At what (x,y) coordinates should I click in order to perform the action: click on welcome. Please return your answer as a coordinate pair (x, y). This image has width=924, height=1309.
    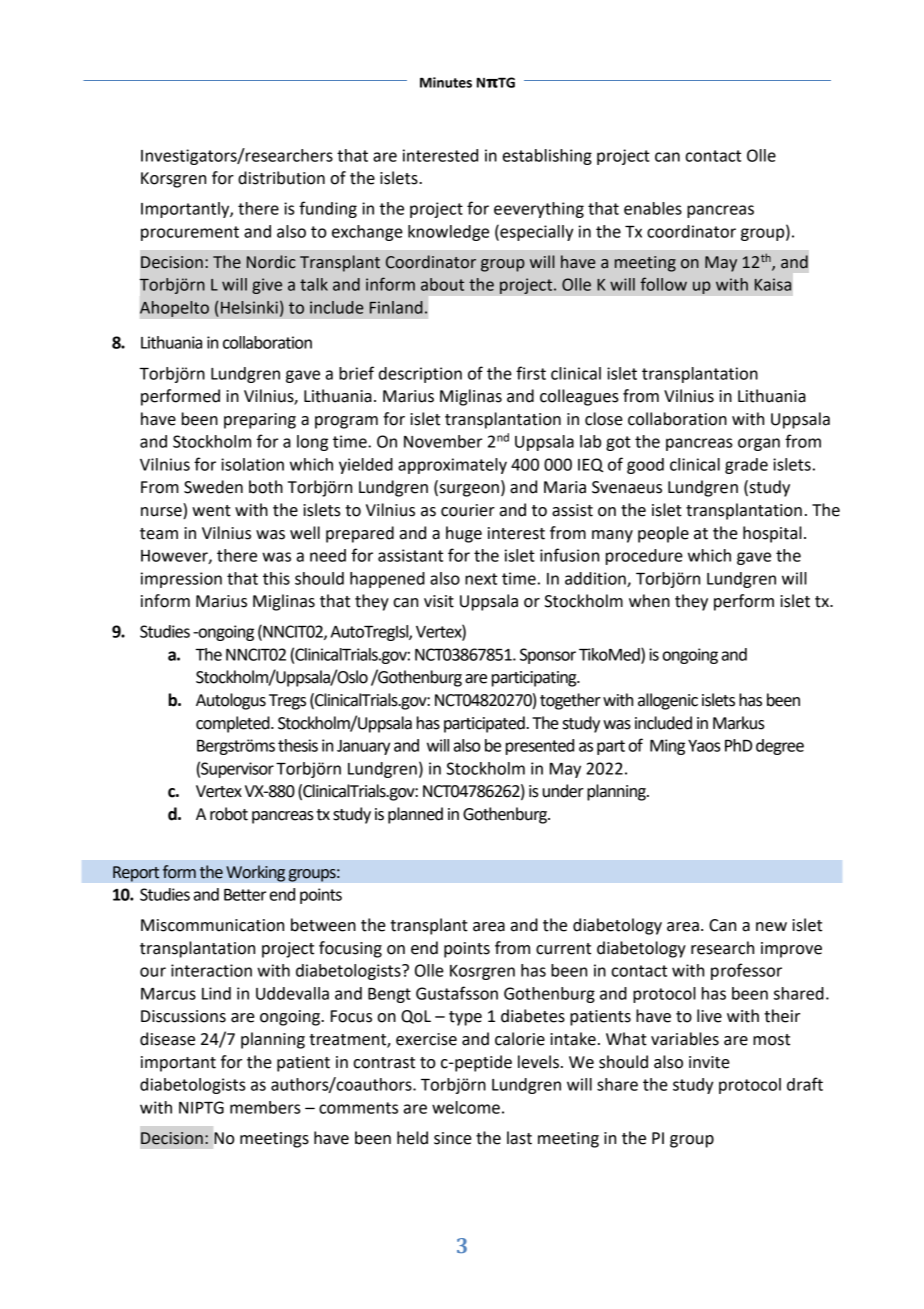
    Looking at the image, I should click on (466, 1107).
